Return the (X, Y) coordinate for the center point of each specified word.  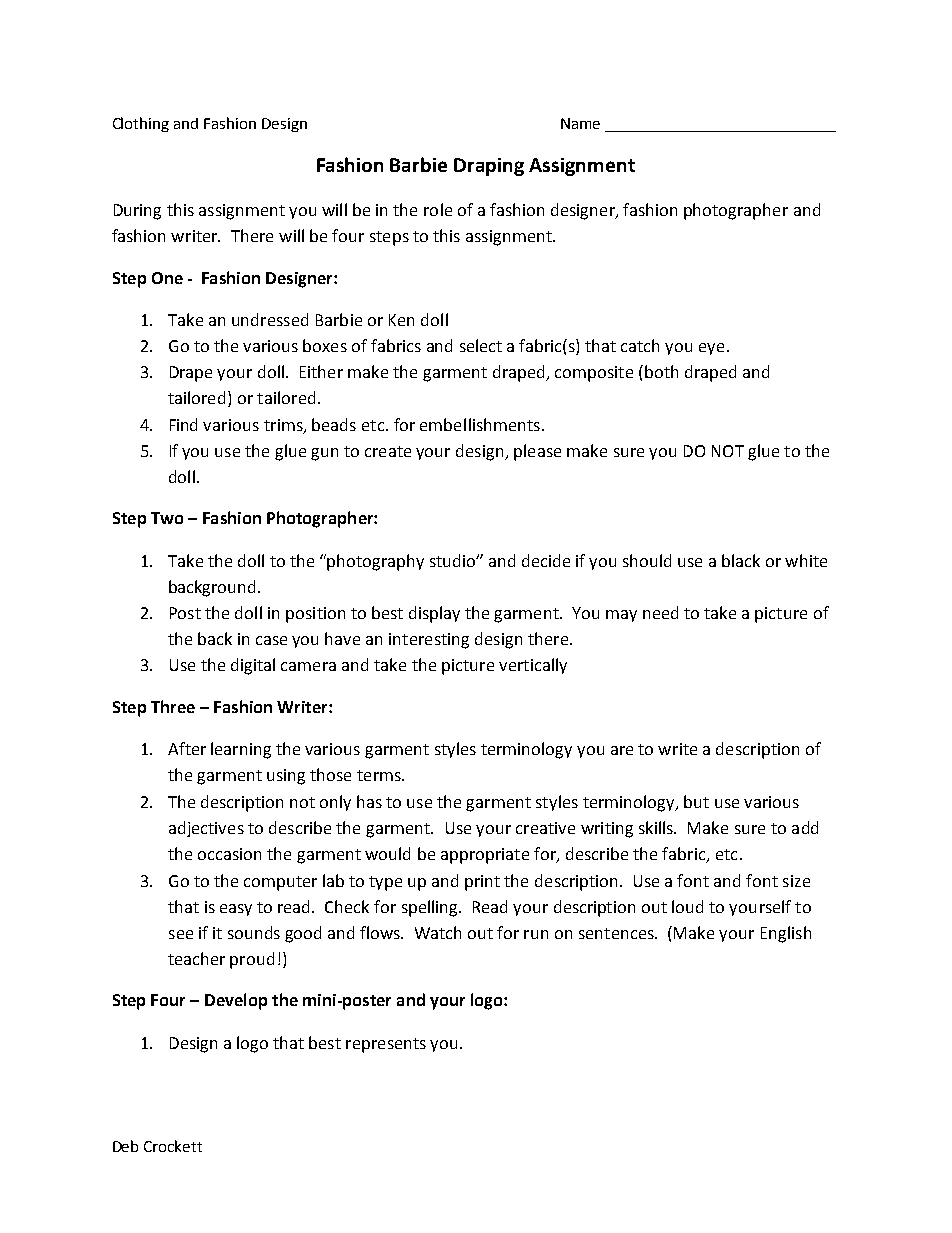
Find (183, 424)
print (482, 883)
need (660, 612)
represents (386, 1045)
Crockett (173, 1146)
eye (711, 349)
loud (687, 906)
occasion (229, 854)
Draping (489, 167)
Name (580, 123)
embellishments (481, 424)
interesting (429, 641)
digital (253, 666)
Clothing (141, 124)
